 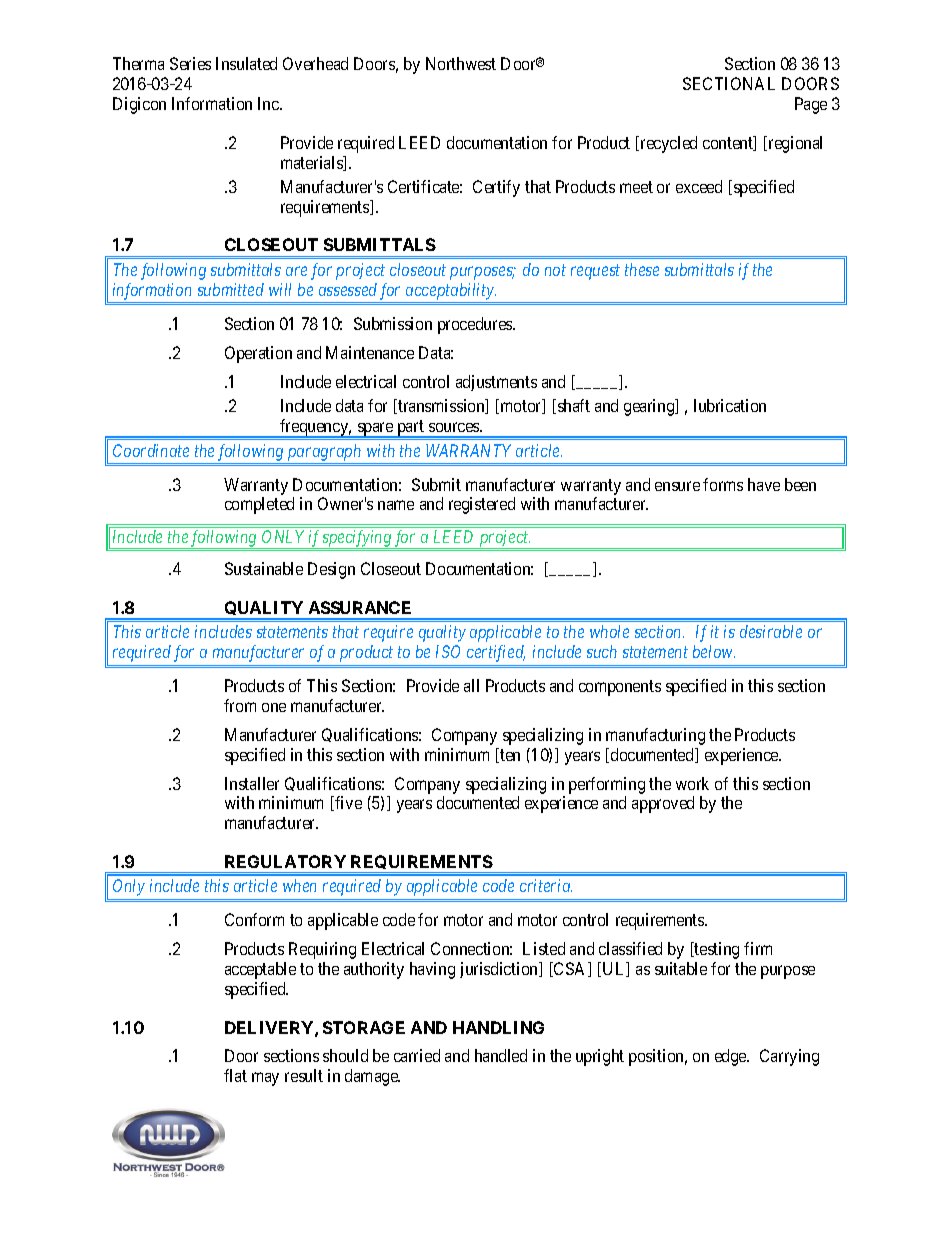 I want to click on procedures, so click(x=476, y=325).
